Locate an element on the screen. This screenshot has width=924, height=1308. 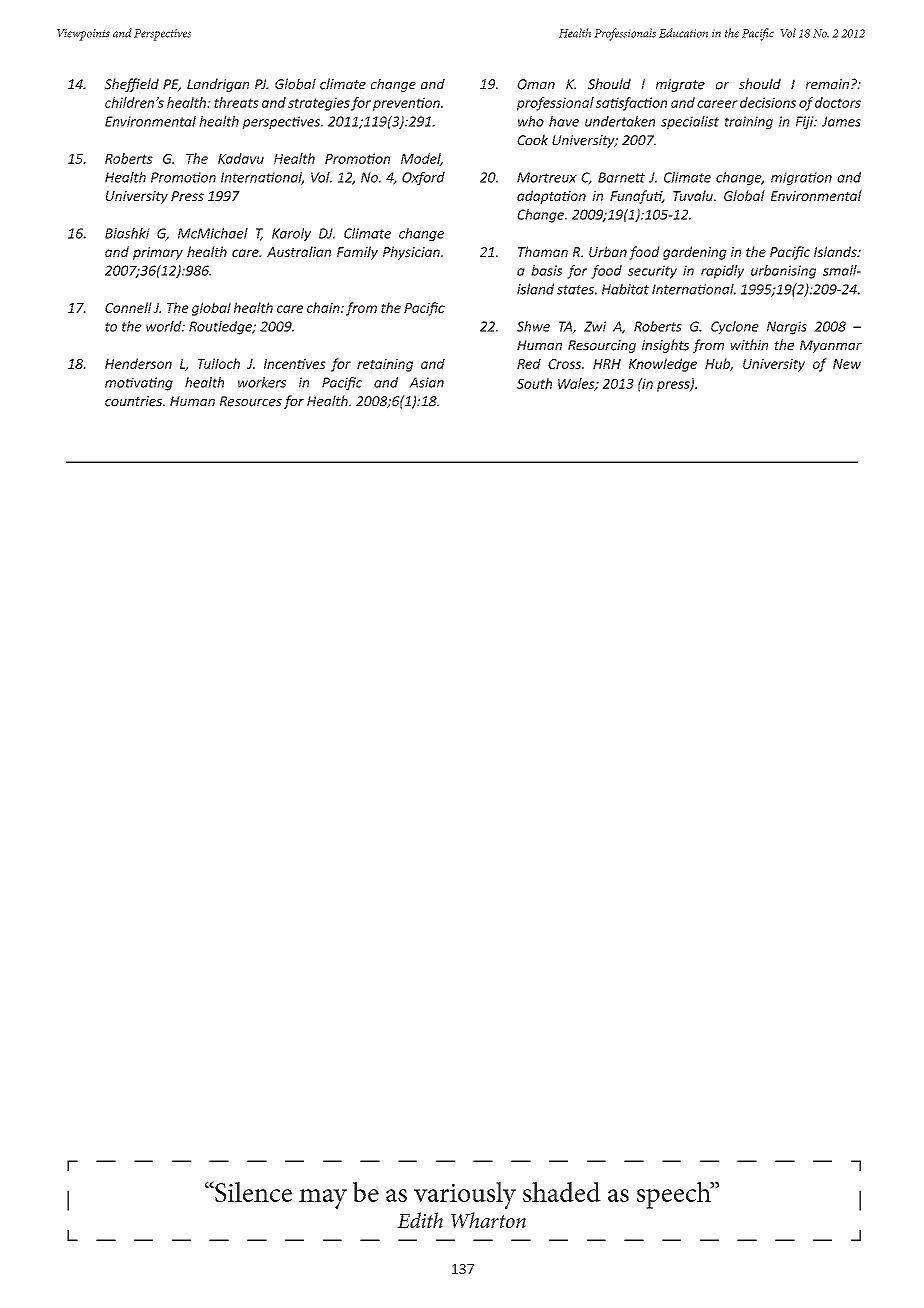
Asian is located at coordinates (426, 382).
